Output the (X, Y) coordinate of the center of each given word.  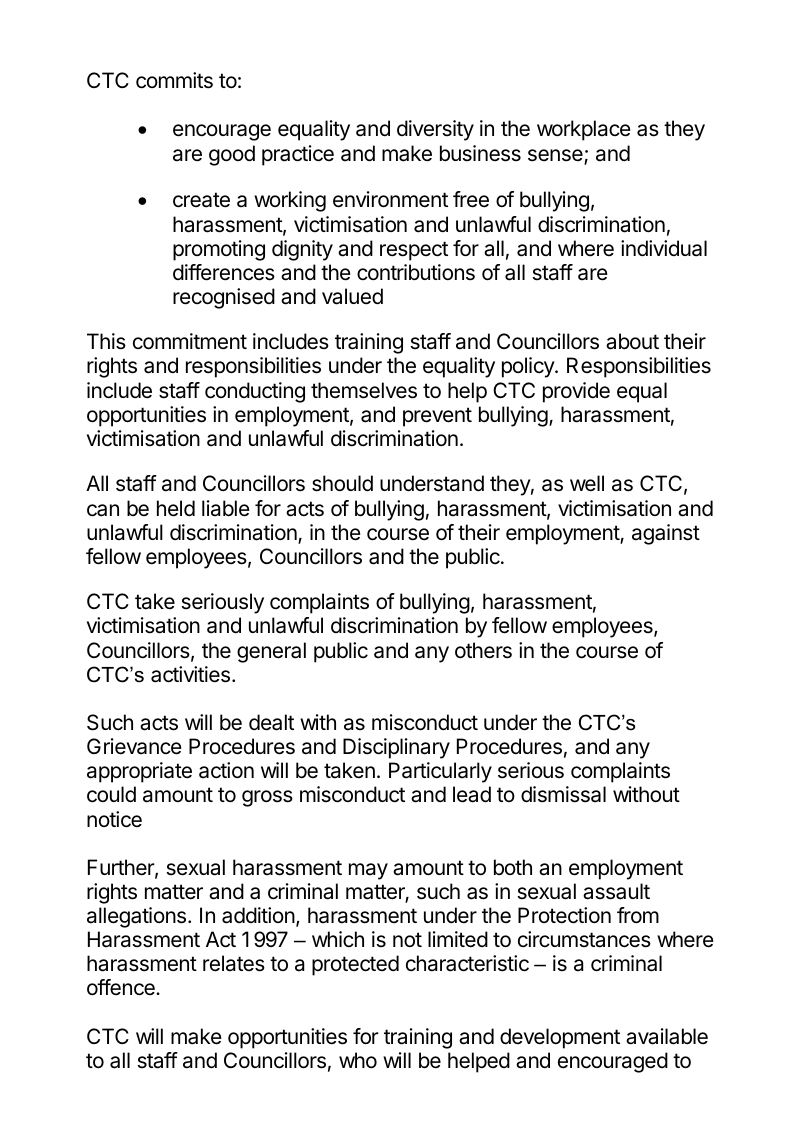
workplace (584, 130)
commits (174, 80)
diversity (435, 130)
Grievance (134, 746)
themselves (364, 390)
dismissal (563, 794)
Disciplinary (396, 748)
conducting (255, 392)
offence (122, 987)
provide (576, 392)
